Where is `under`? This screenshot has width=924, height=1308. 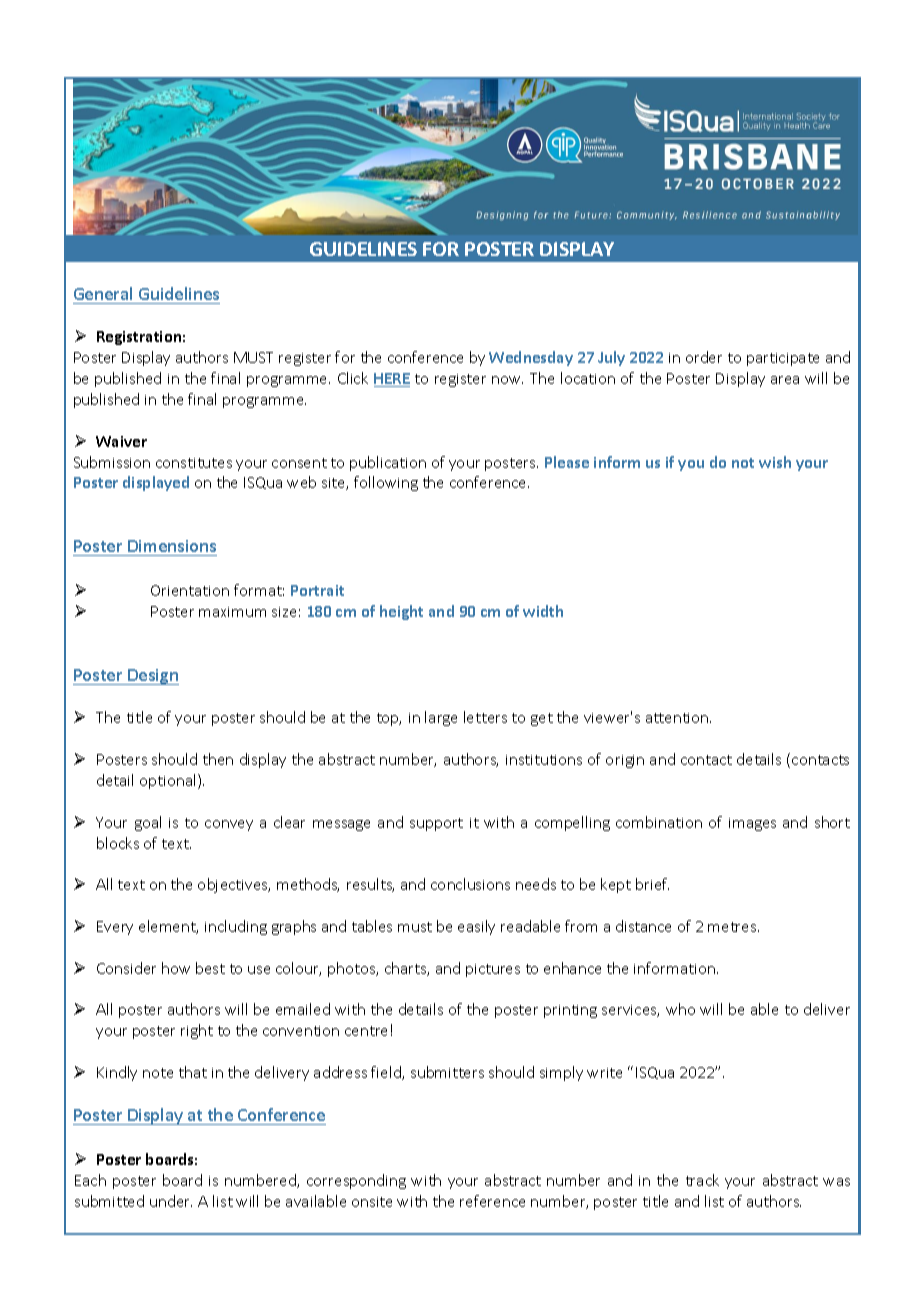
under is located at coordinates (171, 1201).
